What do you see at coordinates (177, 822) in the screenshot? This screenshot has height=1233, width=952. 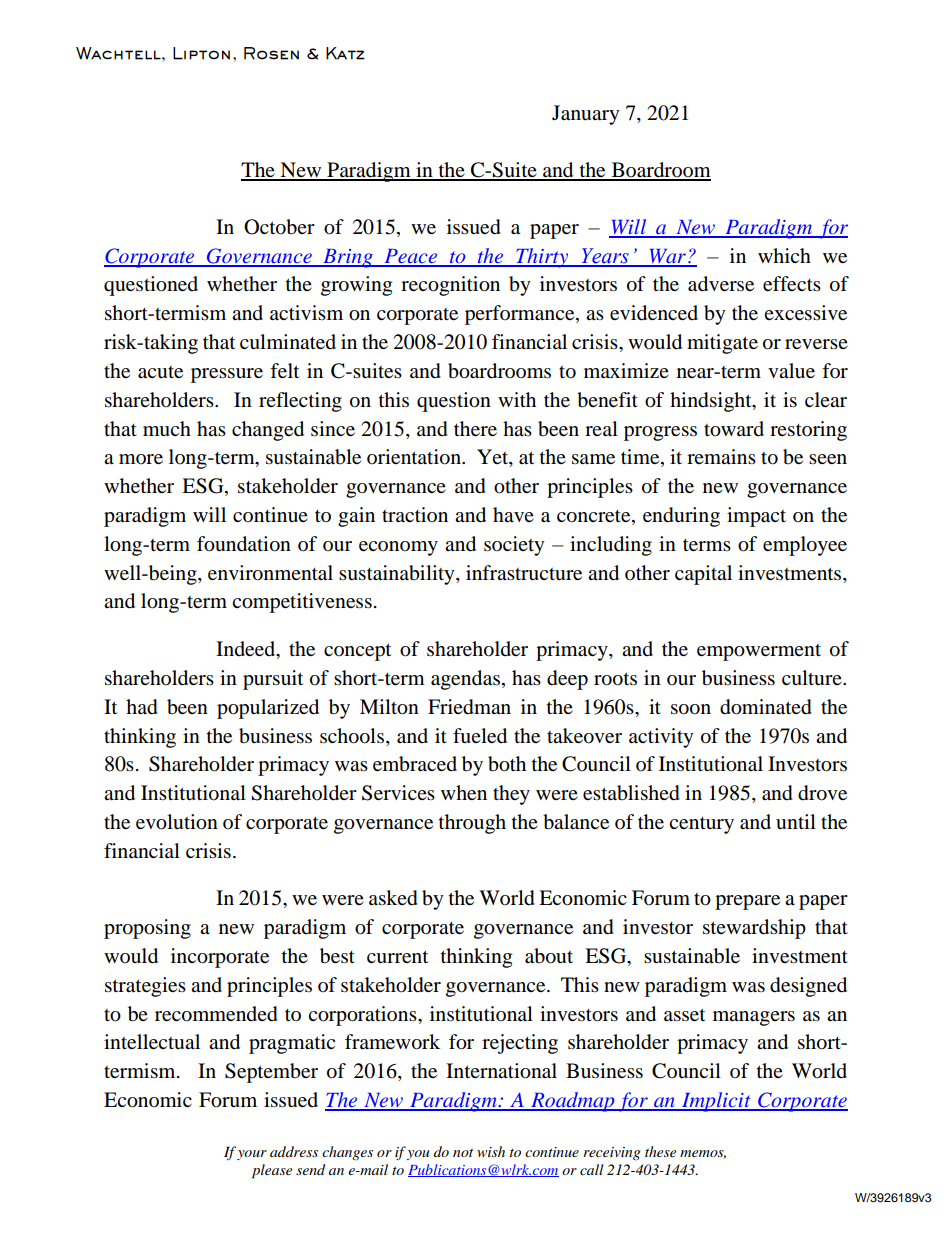 I see `evolution` at bounding box center [177, 822].
